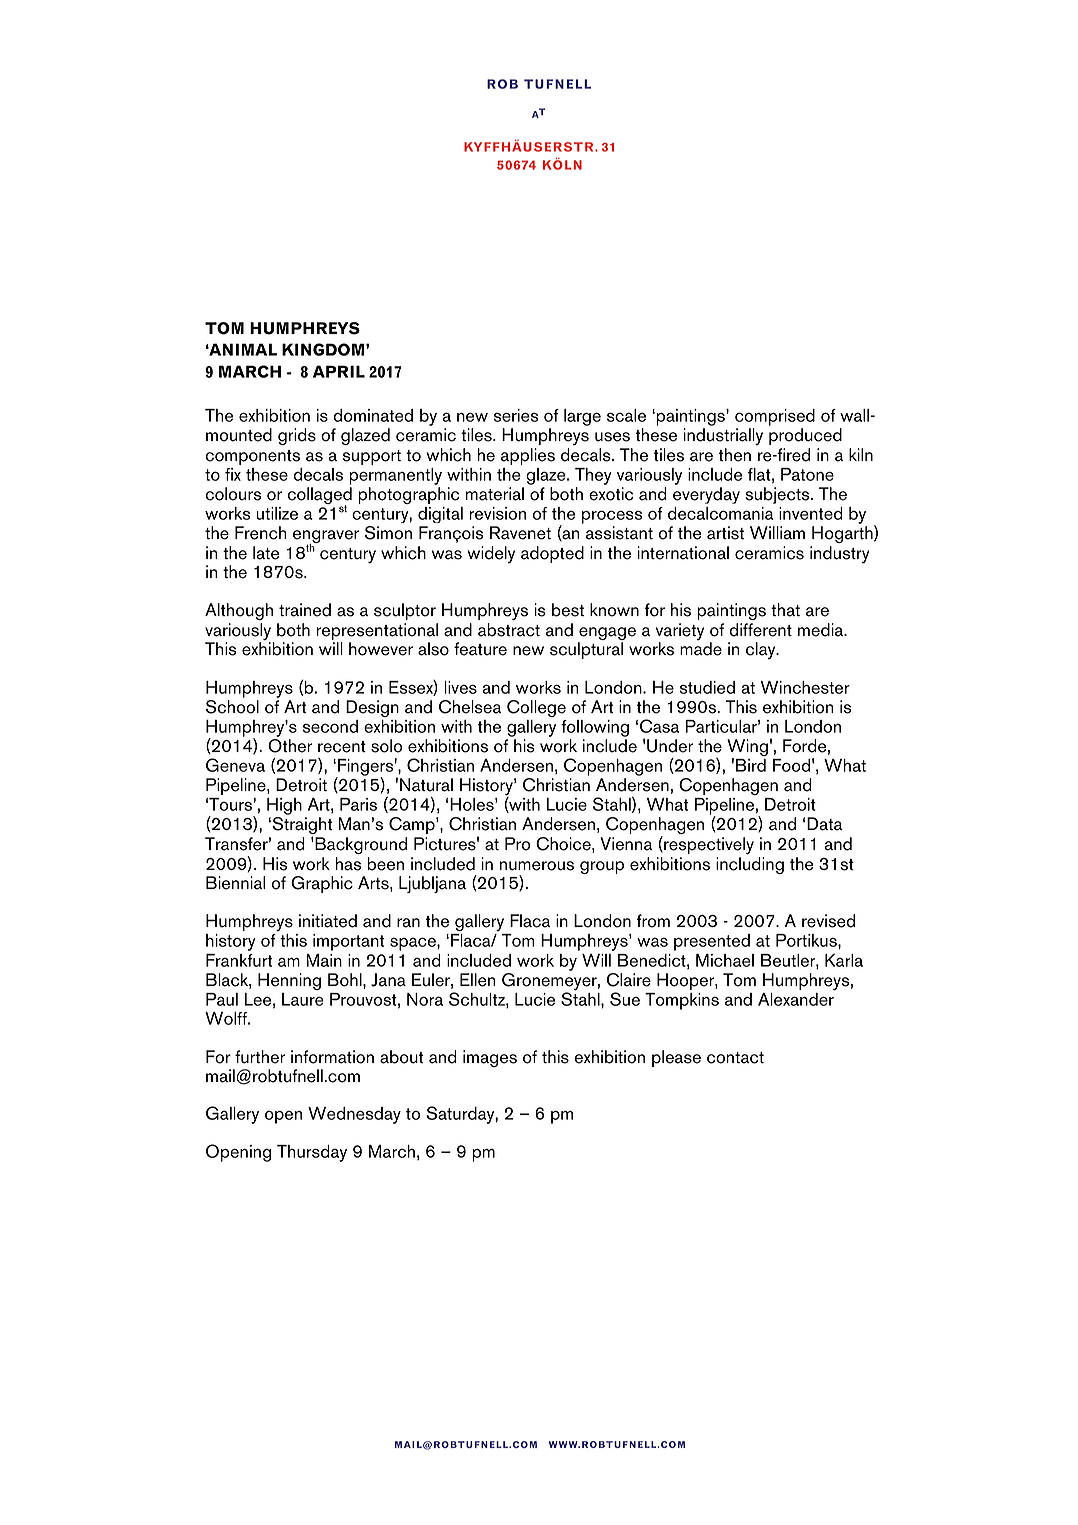  Describe the element at coordinates (751, 765) in the screenshot. I see `Bird` at that location.
